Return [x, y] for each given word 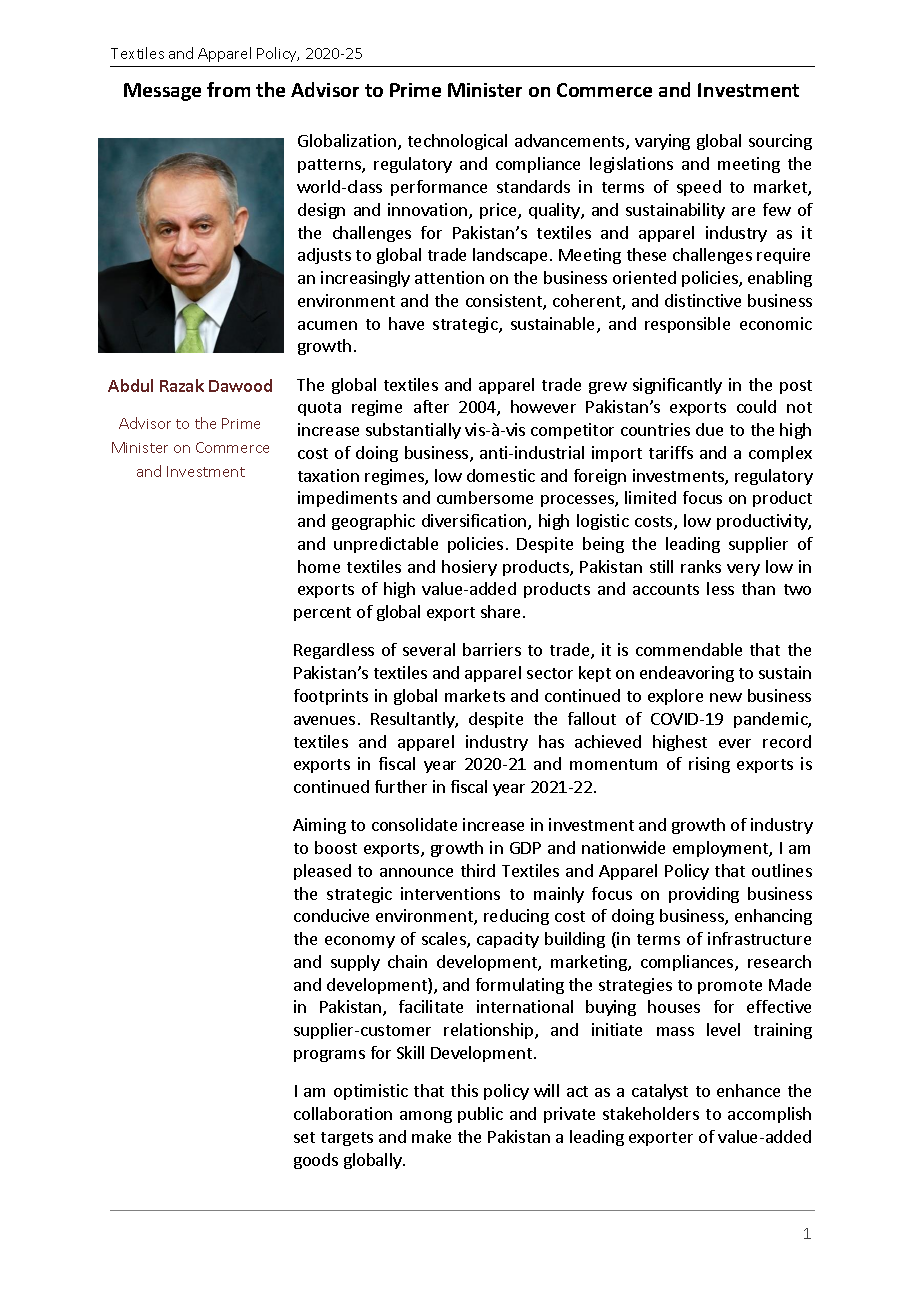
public [480, 1115]
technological [457, 142]
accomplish [769, 1115]
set [304, 1137]
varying [662, 142]
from [228, 89]
